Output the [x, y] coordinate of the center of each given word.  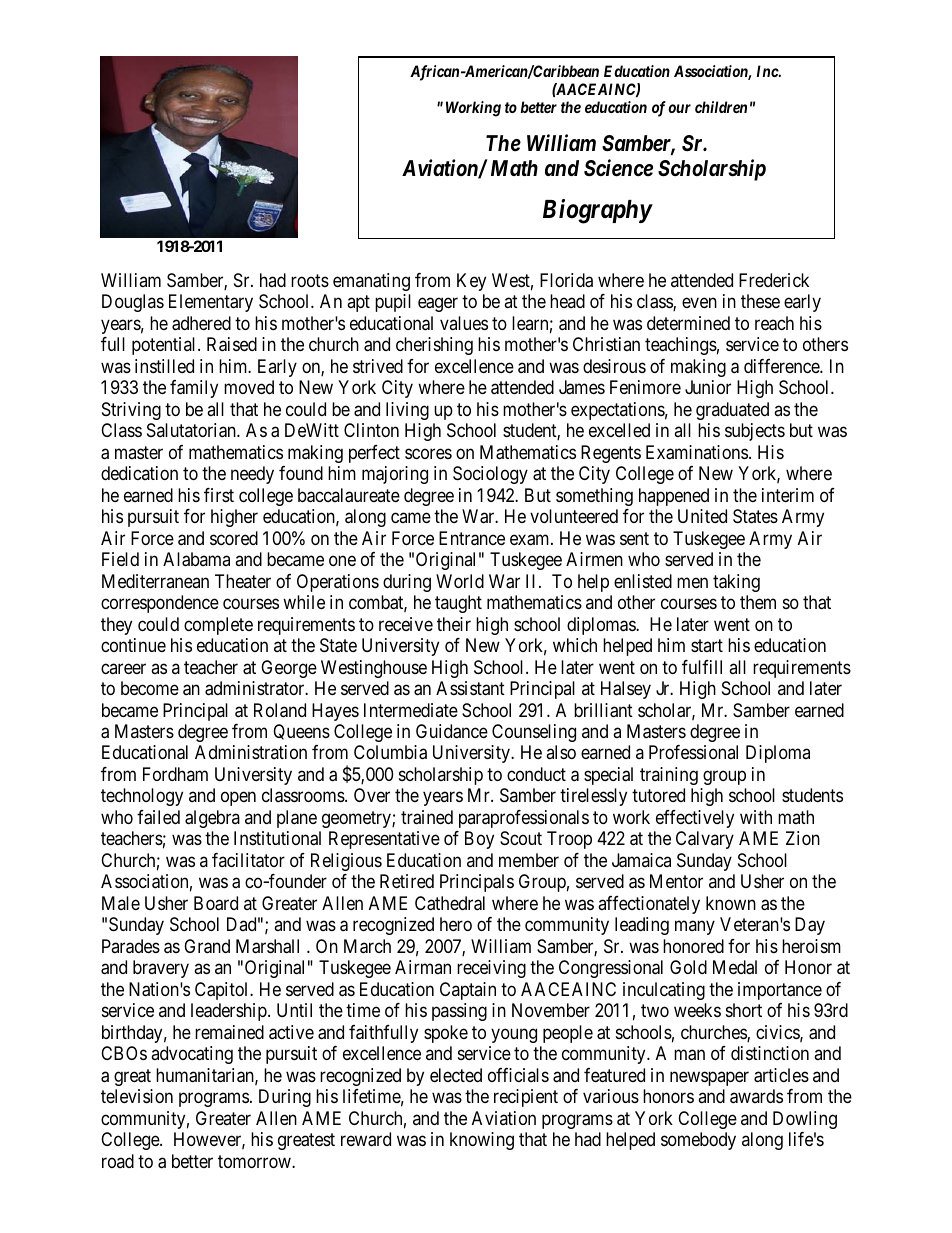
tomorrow [255, 1161]
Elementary [211, 303]
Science [618, 168]
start [707, 645]
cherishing [434, 346]
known [731, 903]
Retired [407, 881]
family [194, 389]
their [454, 624]
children [721, 107]
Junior [708, 387]
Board [216, 903]
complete [218, 626]
